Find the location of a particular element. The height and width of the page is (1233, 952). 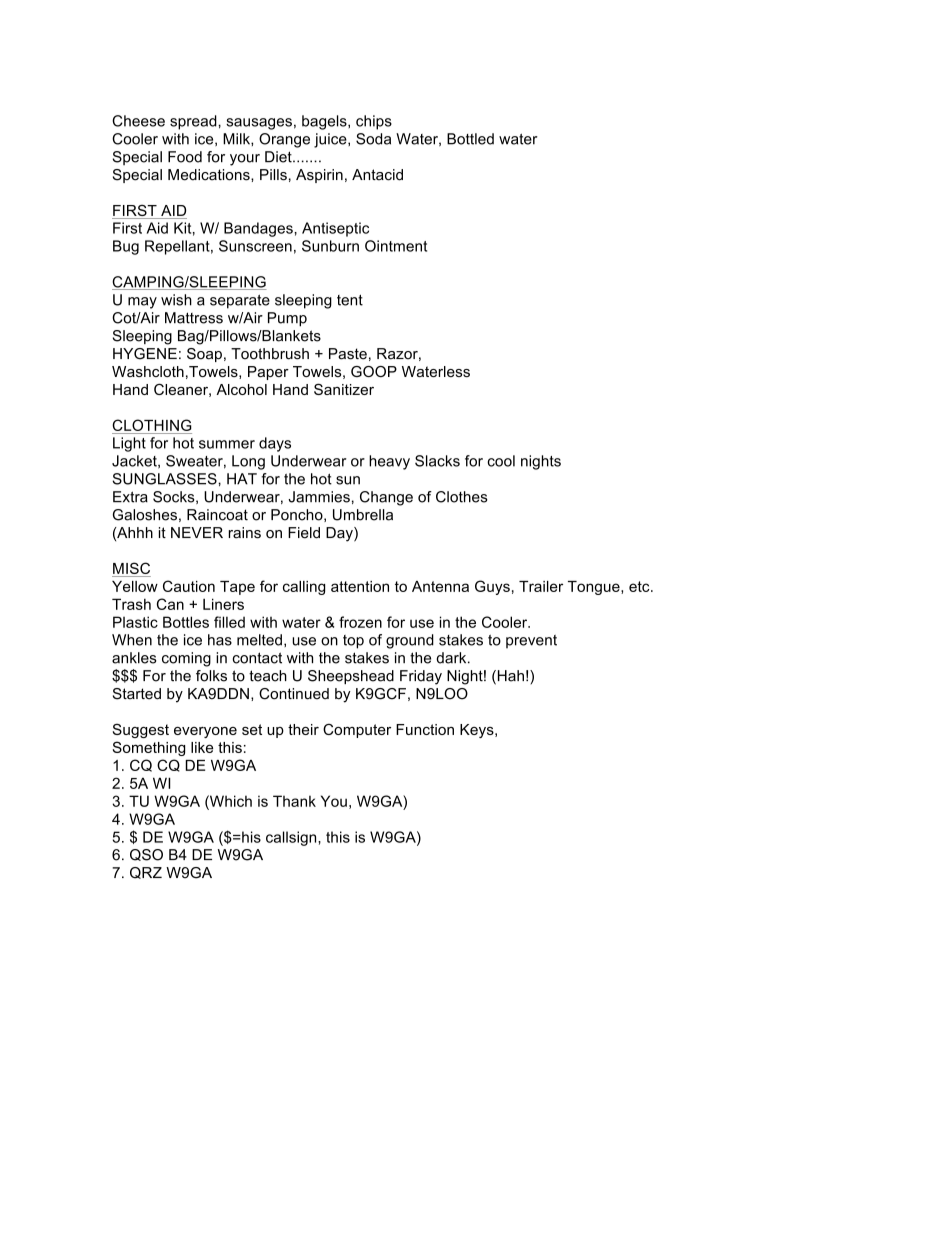

Clothes is located at coordinates (462, 497).
